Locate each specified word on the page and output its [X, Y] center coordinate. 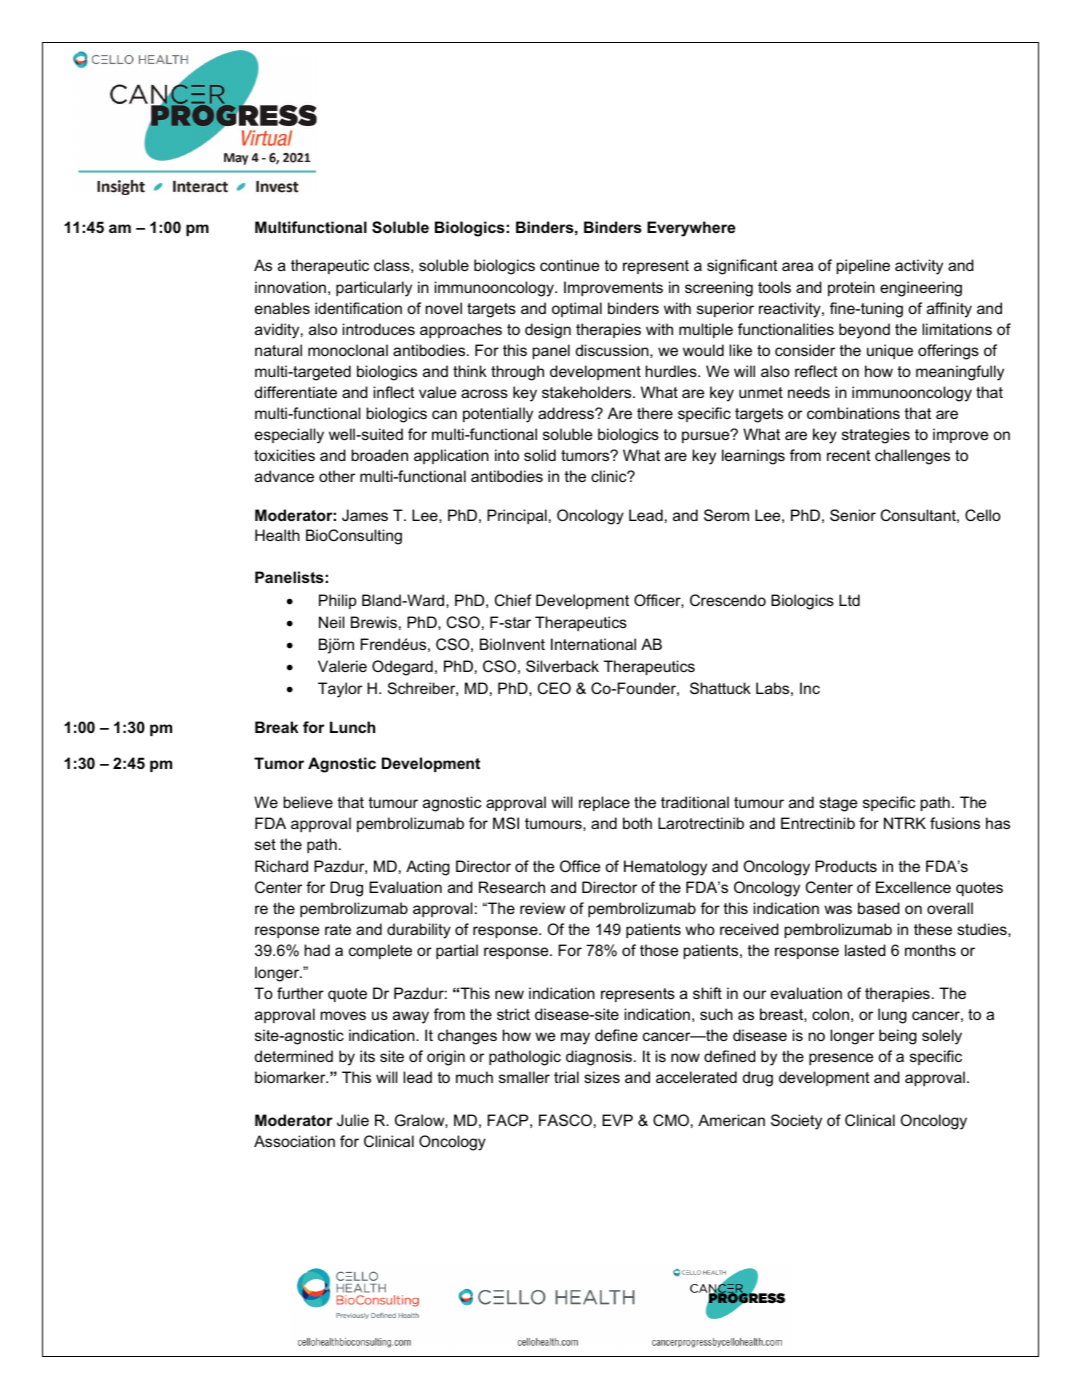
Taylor [340, 690]
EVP [617, 1120]
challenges [912, 457]
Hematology [665, 868]
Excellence [913, 887]
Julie [353, 1120]
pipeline [863, 266]
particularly [374, 289]
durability [419, 931]
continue [569, 265]
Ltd [849, 600]
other [337, 476]
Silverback [562, 666]
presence [841, 1059]
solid [540, 455]
